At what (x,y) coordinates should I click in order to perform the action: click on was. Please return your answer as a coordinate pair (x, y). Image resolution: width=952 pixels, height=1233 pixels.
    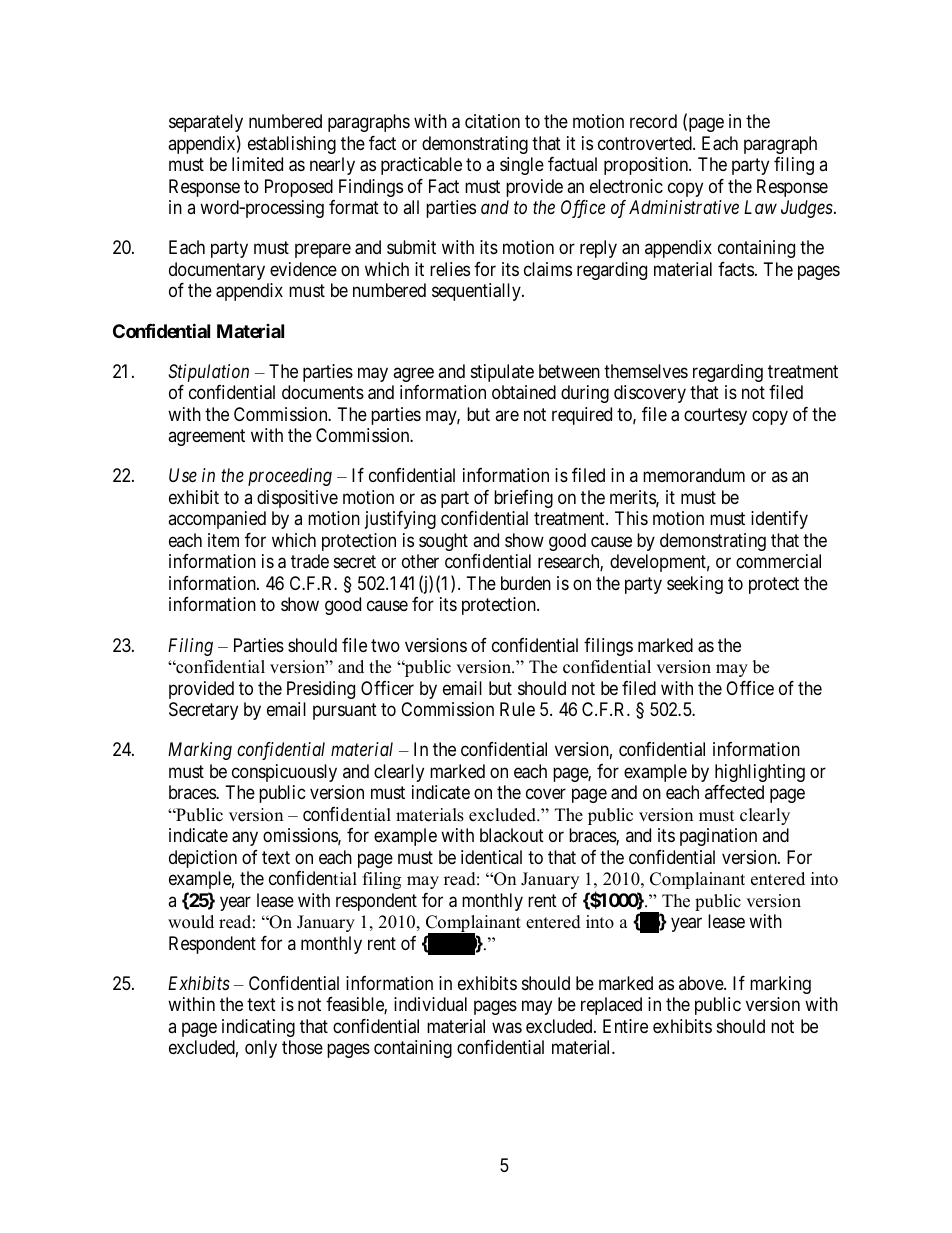
    Looking at the image, I should click on (507, 1027).
